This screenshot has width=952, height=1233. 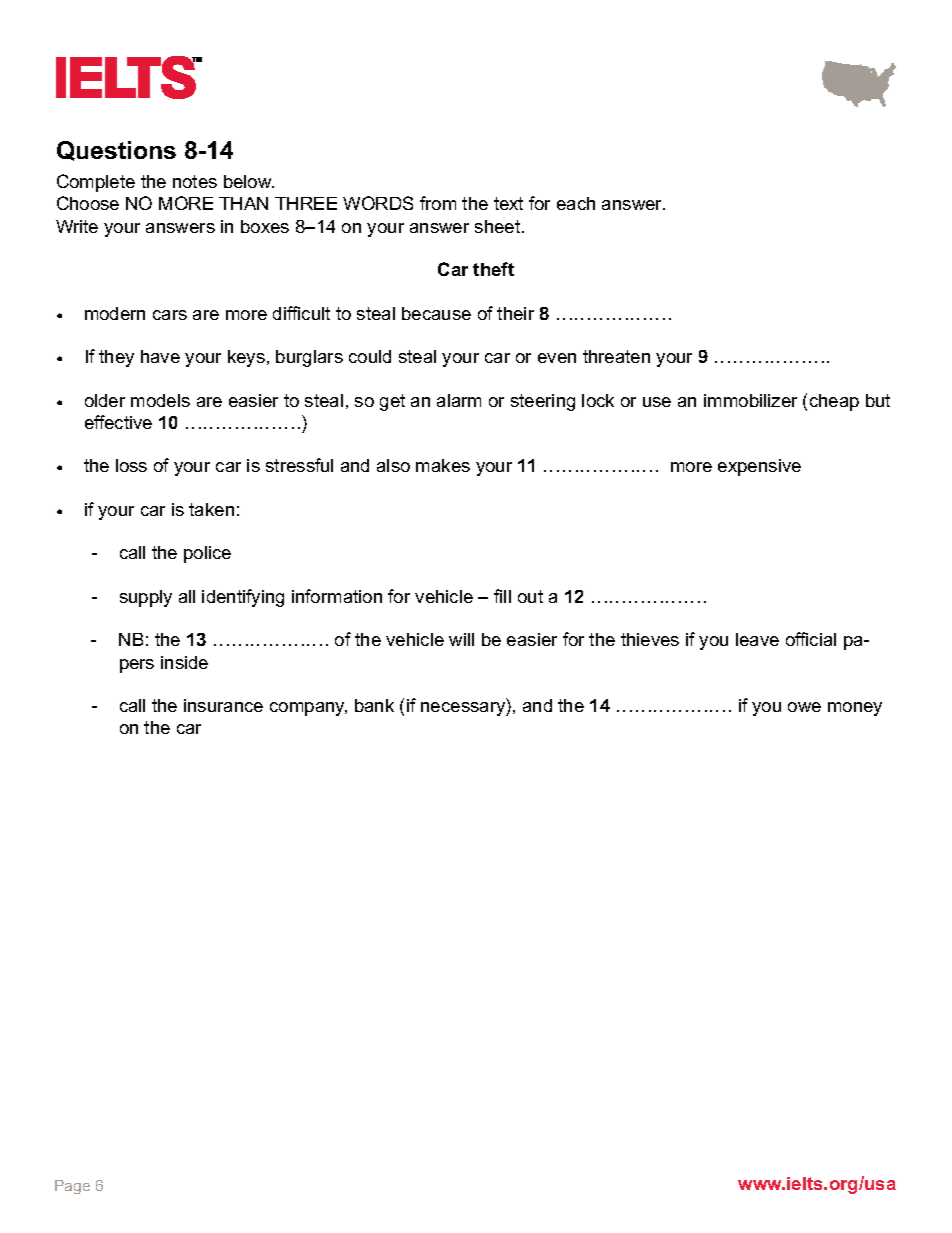 I want to click on Page, so click(x=72, y=1187).
